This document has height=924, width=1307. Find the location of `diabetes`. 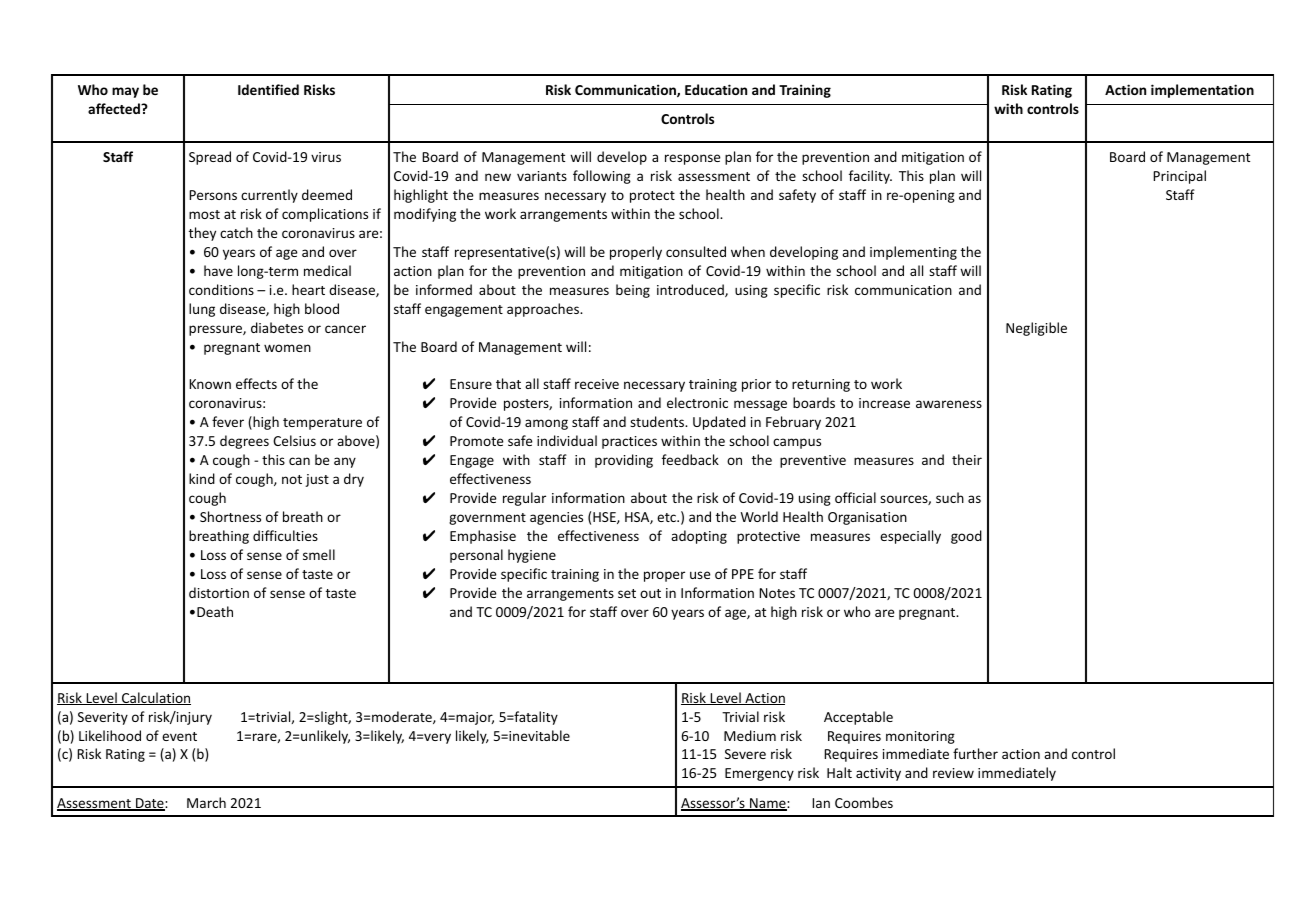

diabetes is located at coordinates (277, 327).
